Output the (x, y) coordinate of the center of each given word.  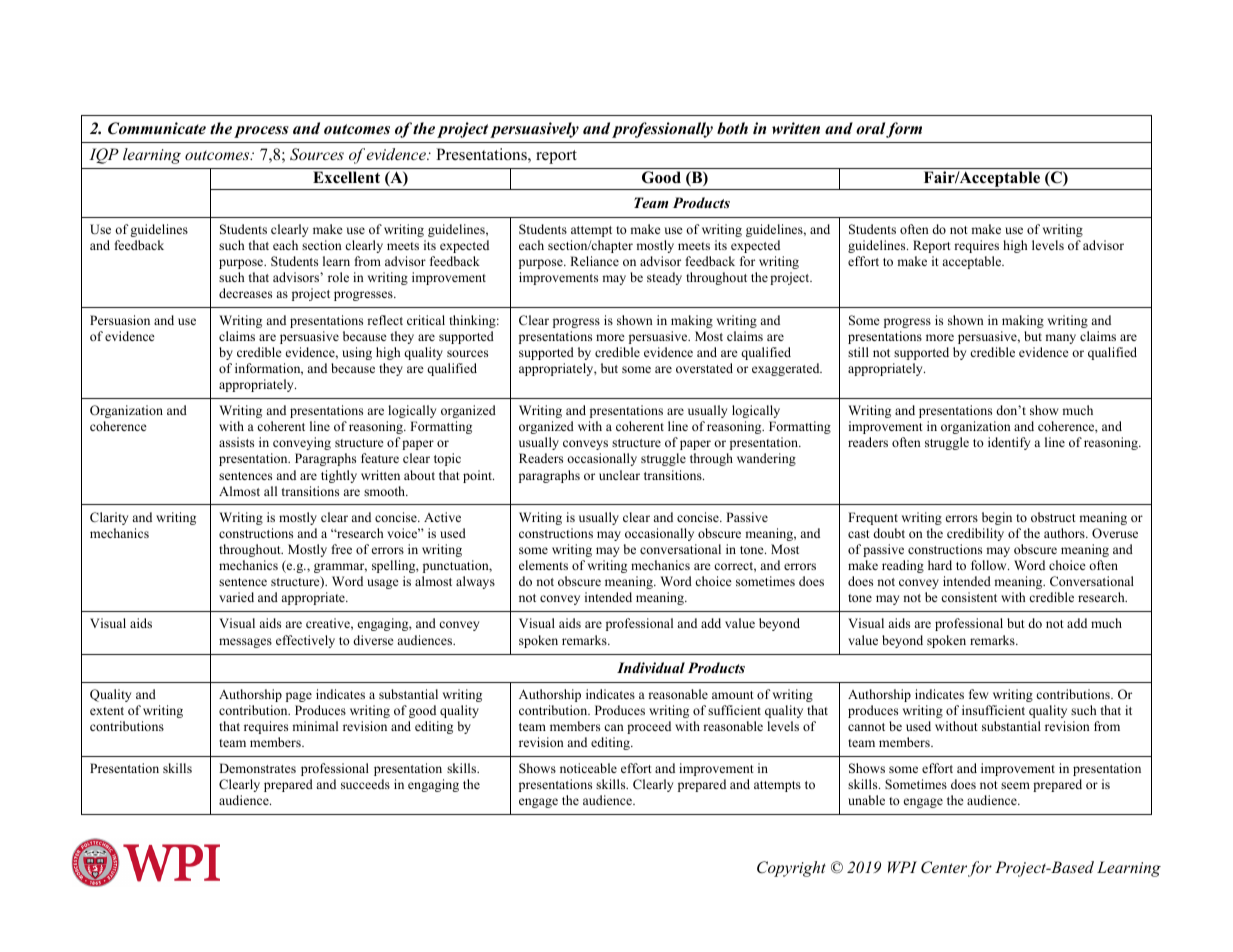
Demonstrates (257, 768)
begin (997, 518)
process (261, 132)
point (478, 476)
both (732, 128)
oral (870, 128)
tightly (339, 476)
